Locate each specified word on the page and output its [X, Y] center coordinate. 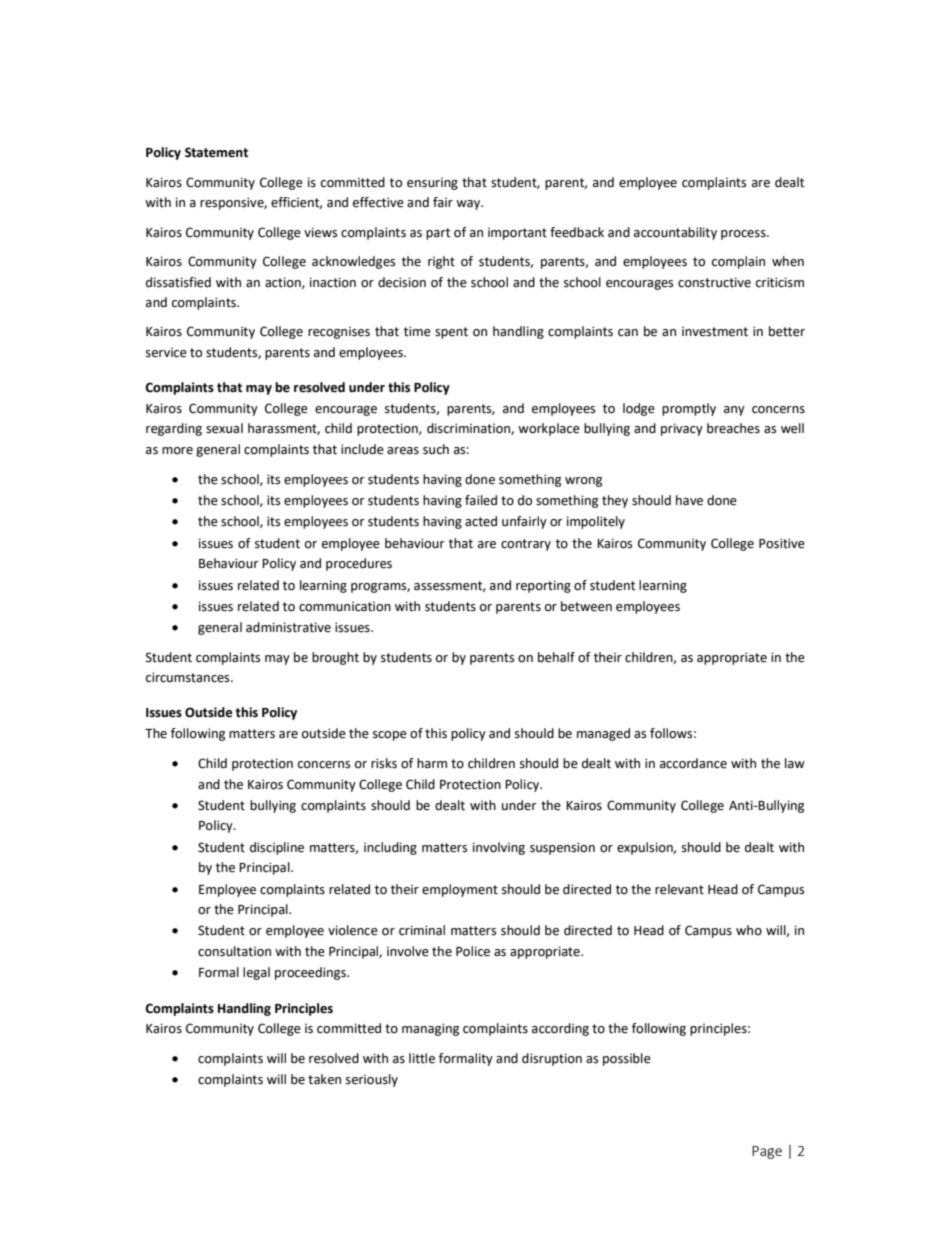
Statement [216, 152]
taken [324, 1079]
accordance [693, 763]
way [469, 205]
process [744, 235]
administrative [288, 627]
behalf [556, 657]
